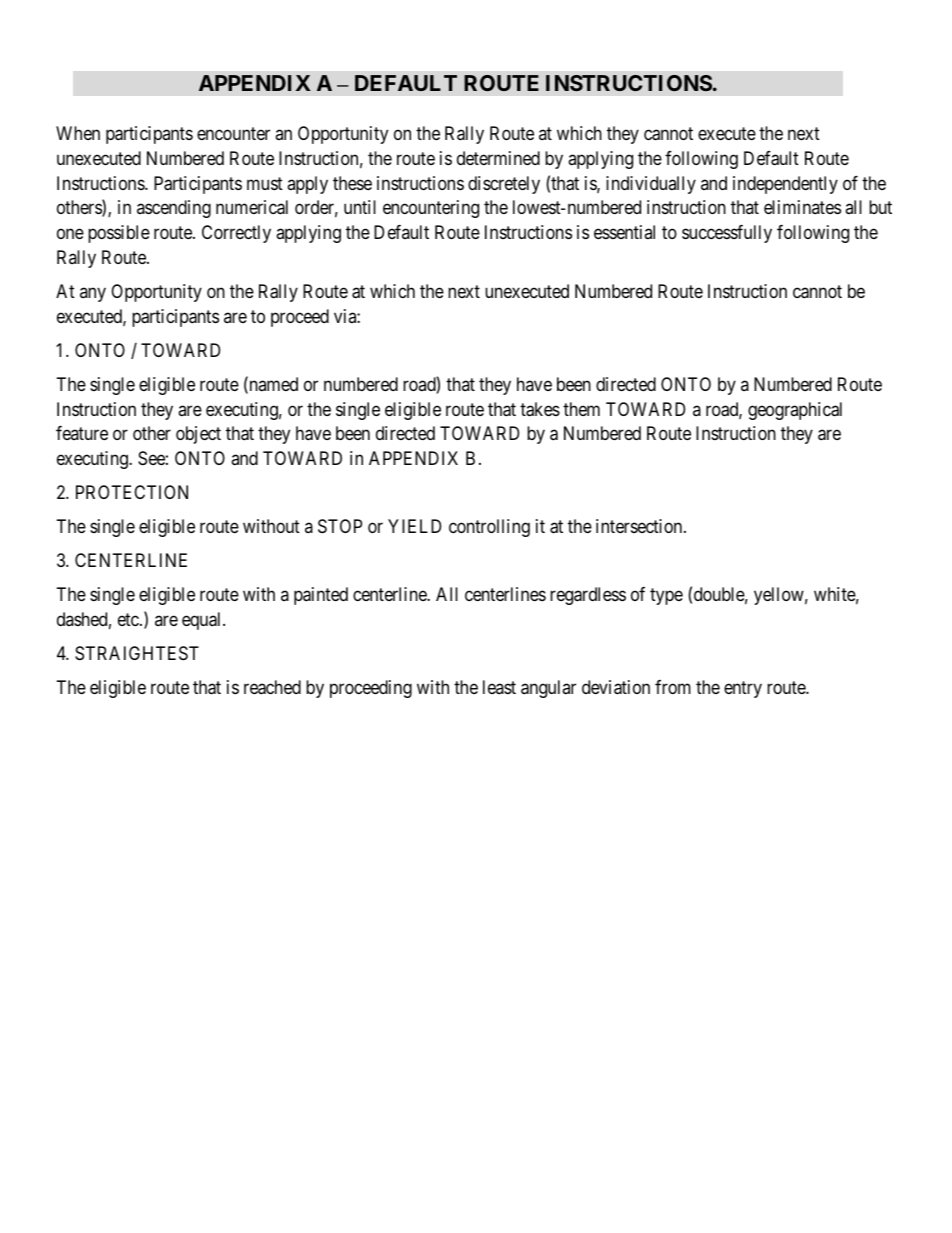  Describe the element at coordinates (78, 133) in the image. I see `When` at that location.
